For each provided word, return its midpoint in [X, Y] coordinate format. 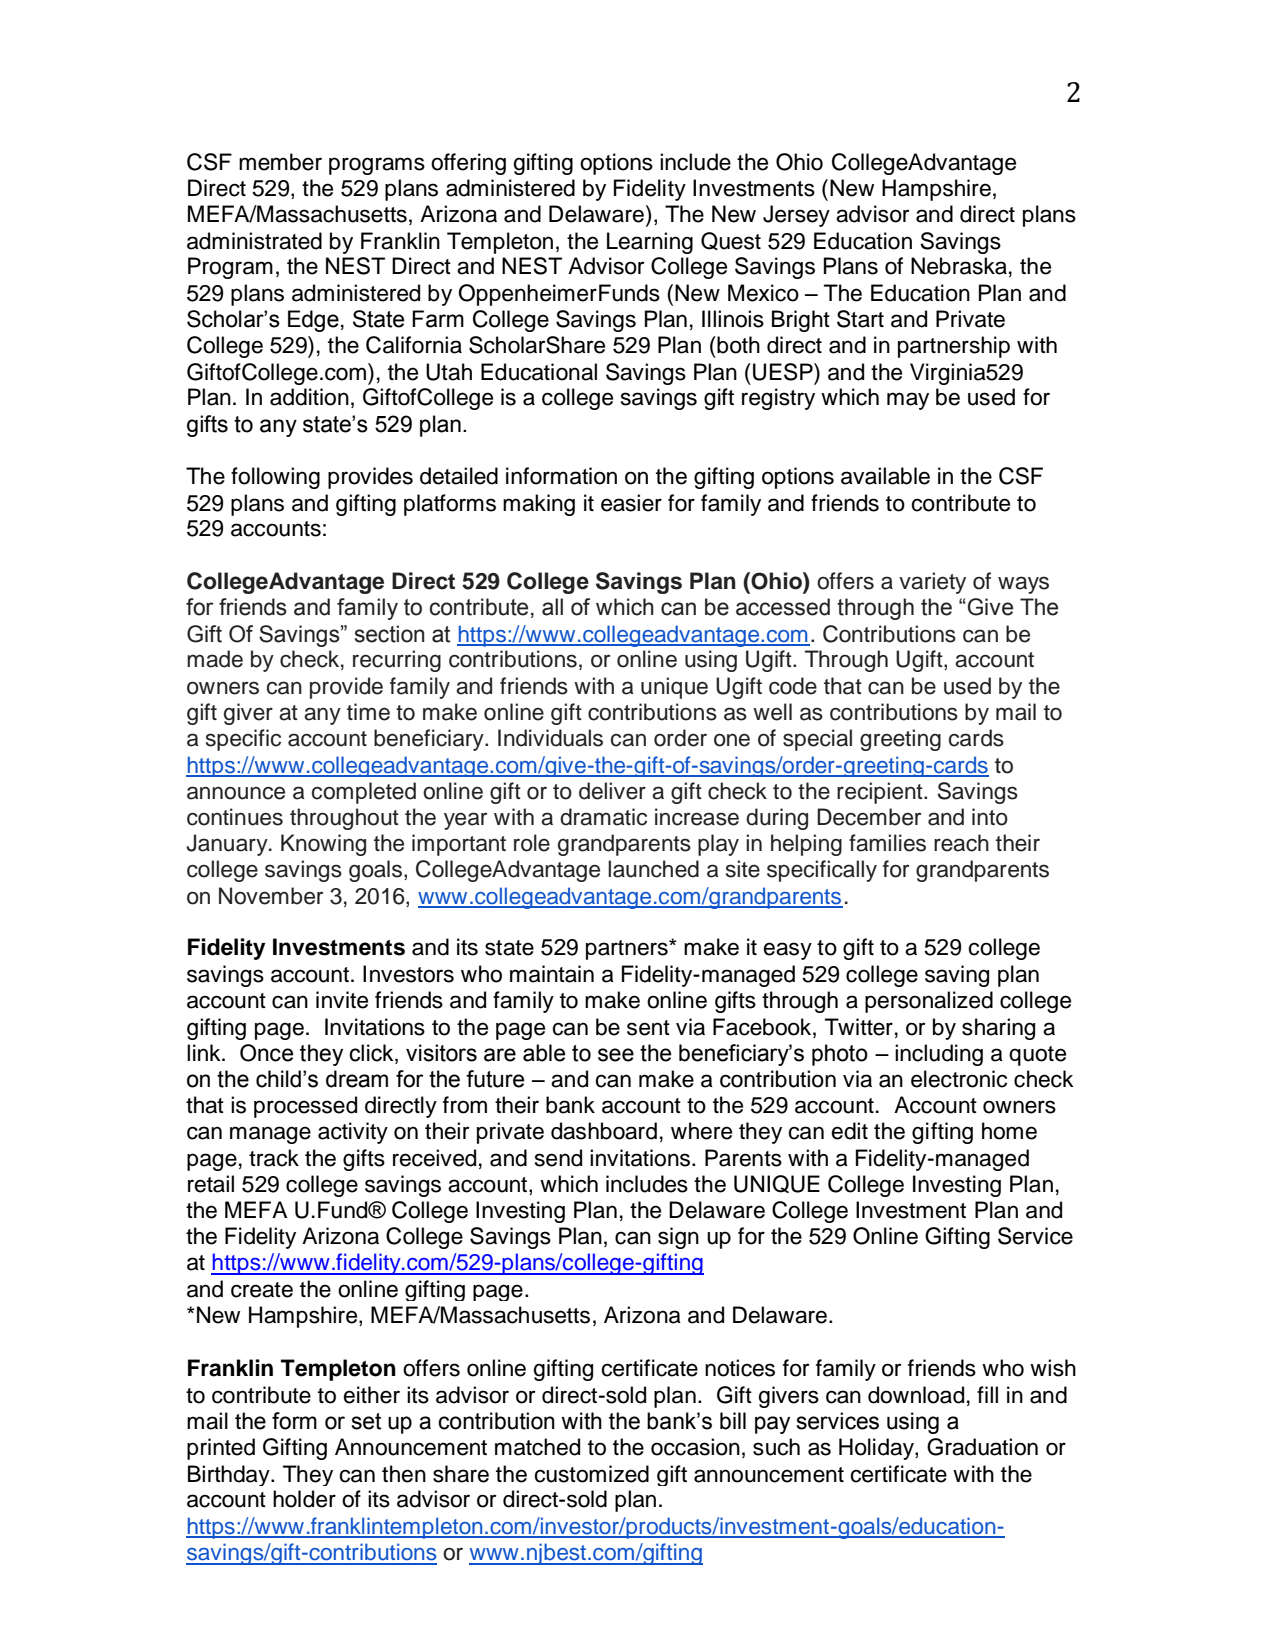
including [939, 1055]
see [616, 1055]
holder [304, 1499]
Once [266, 1053]
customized [591, 1474]
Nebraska [959, 266]
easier [631, 503]
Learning [650, 243]
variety [932, 583]
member [280, 162]
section [390, 634]
